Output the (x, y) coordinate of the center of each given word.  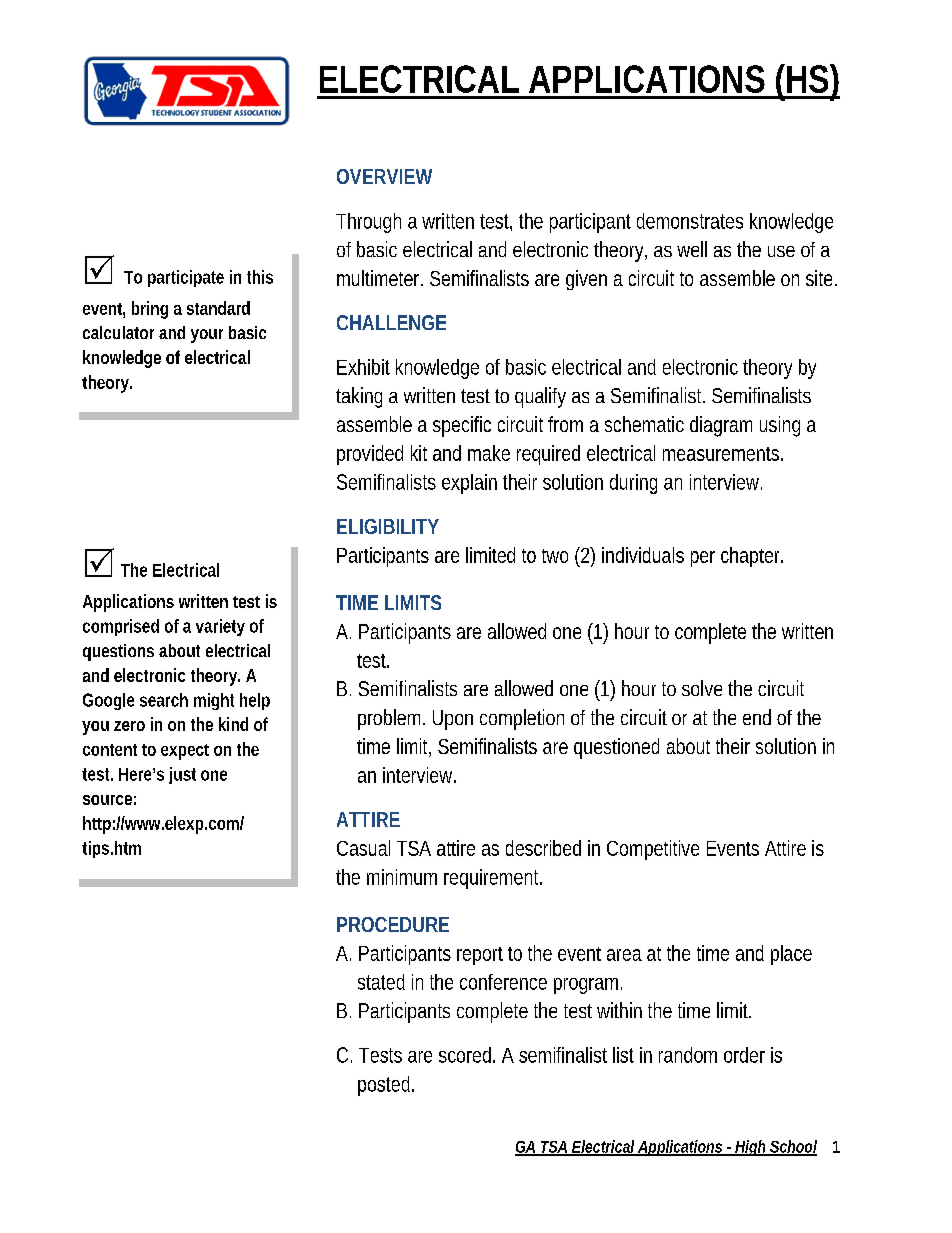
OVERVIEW (384, 176)
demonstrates (690, 221)
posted (385, 1086)
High (751, 1148)
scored (466, 1055)
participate (186, 278)
